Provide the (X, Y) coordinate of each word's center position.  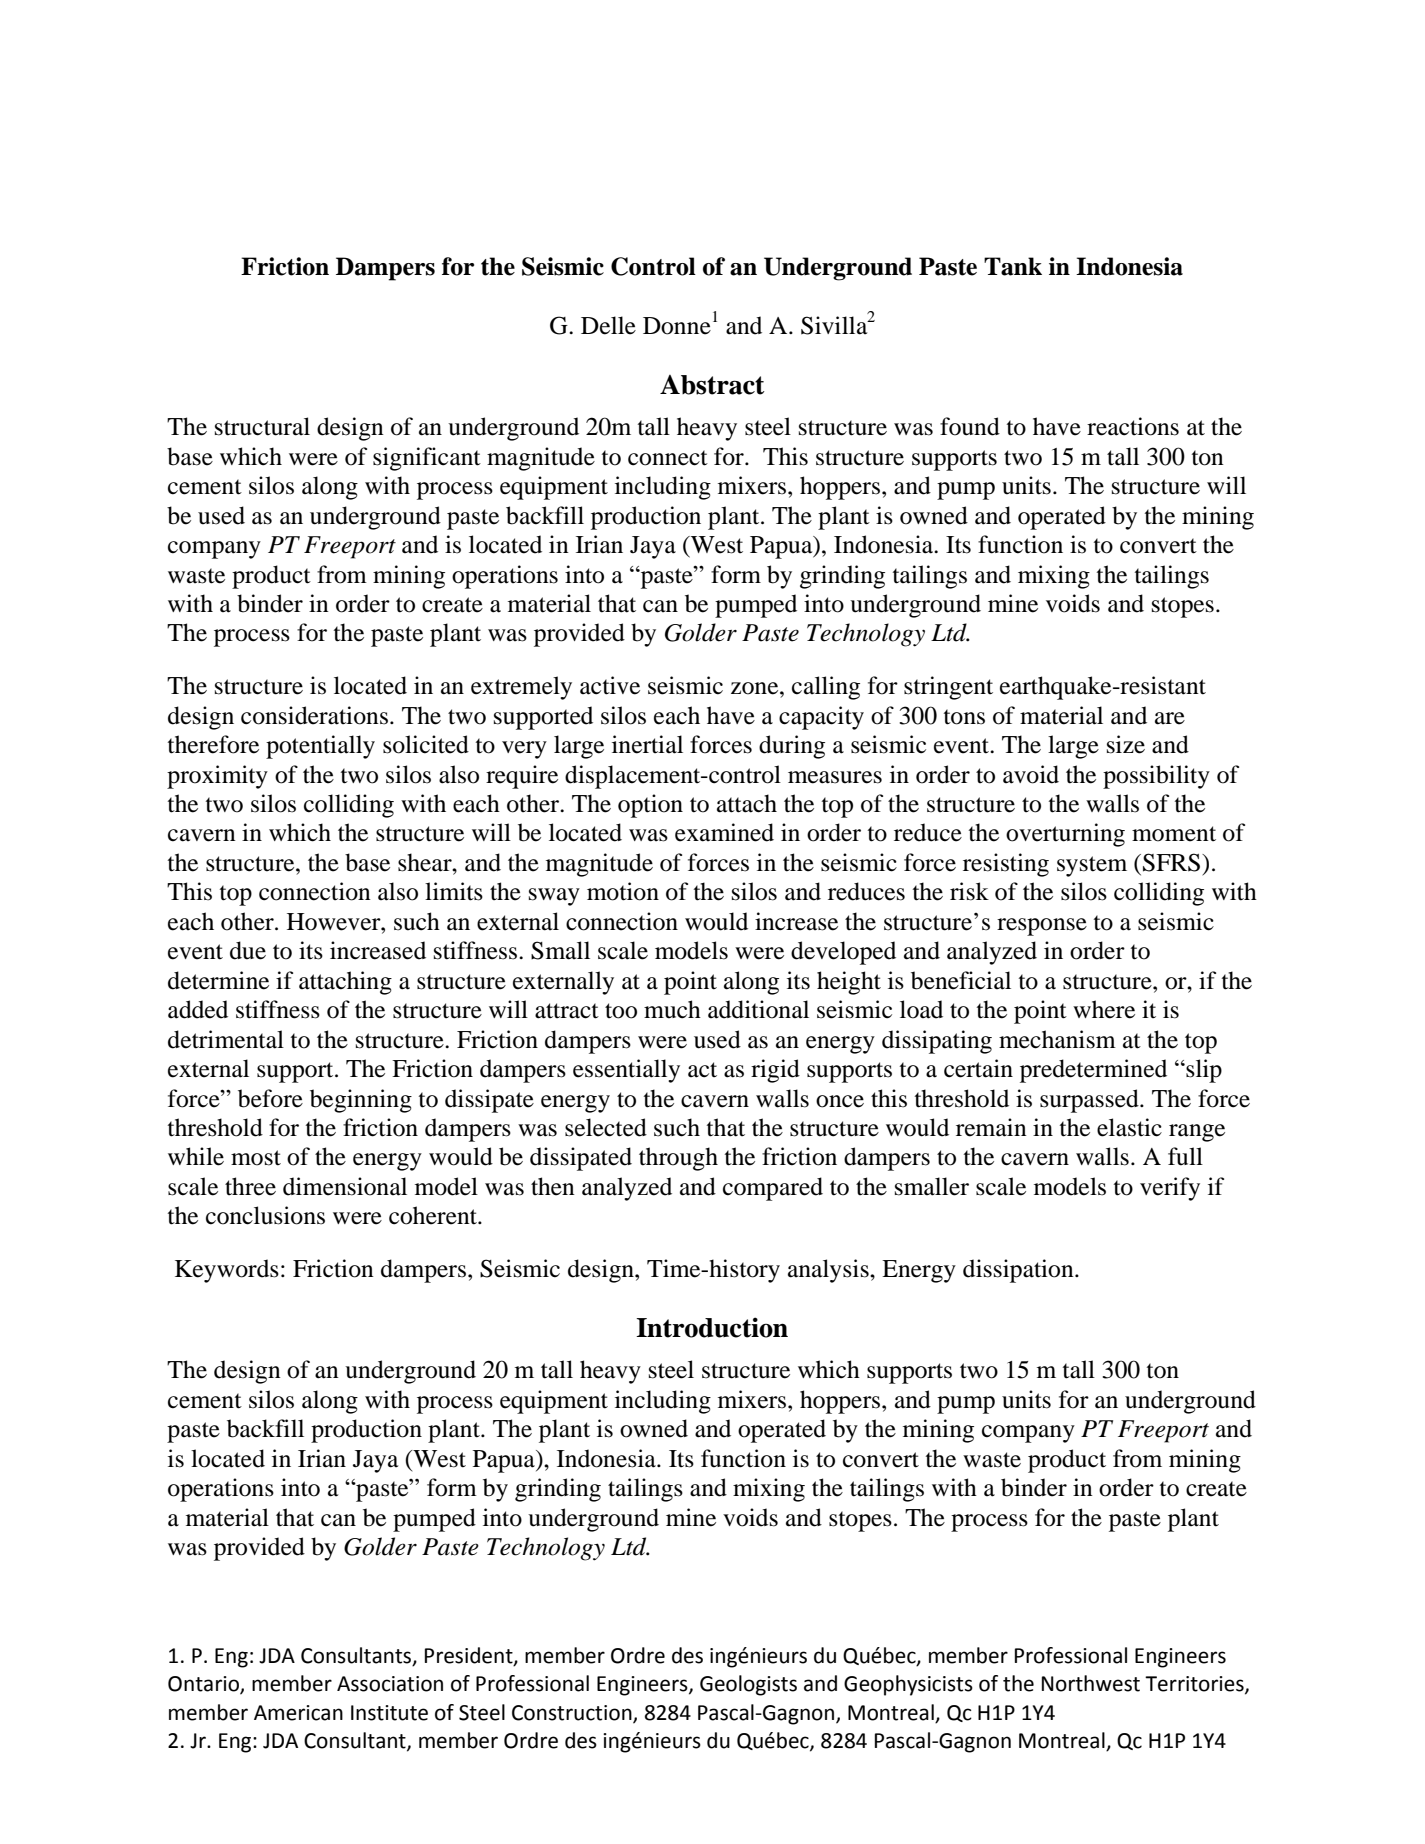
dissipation (1019, 1271)
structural (262, 426)
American (298, 1713)
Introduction (712, 1327)
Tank (1013, 266)
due (248, 950)
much (672, 1009)
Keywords (227, 1271)
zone (756, 688)
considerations (314, 715)
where (1104, 1009)
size (1126, 744)
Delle (608, 325)
